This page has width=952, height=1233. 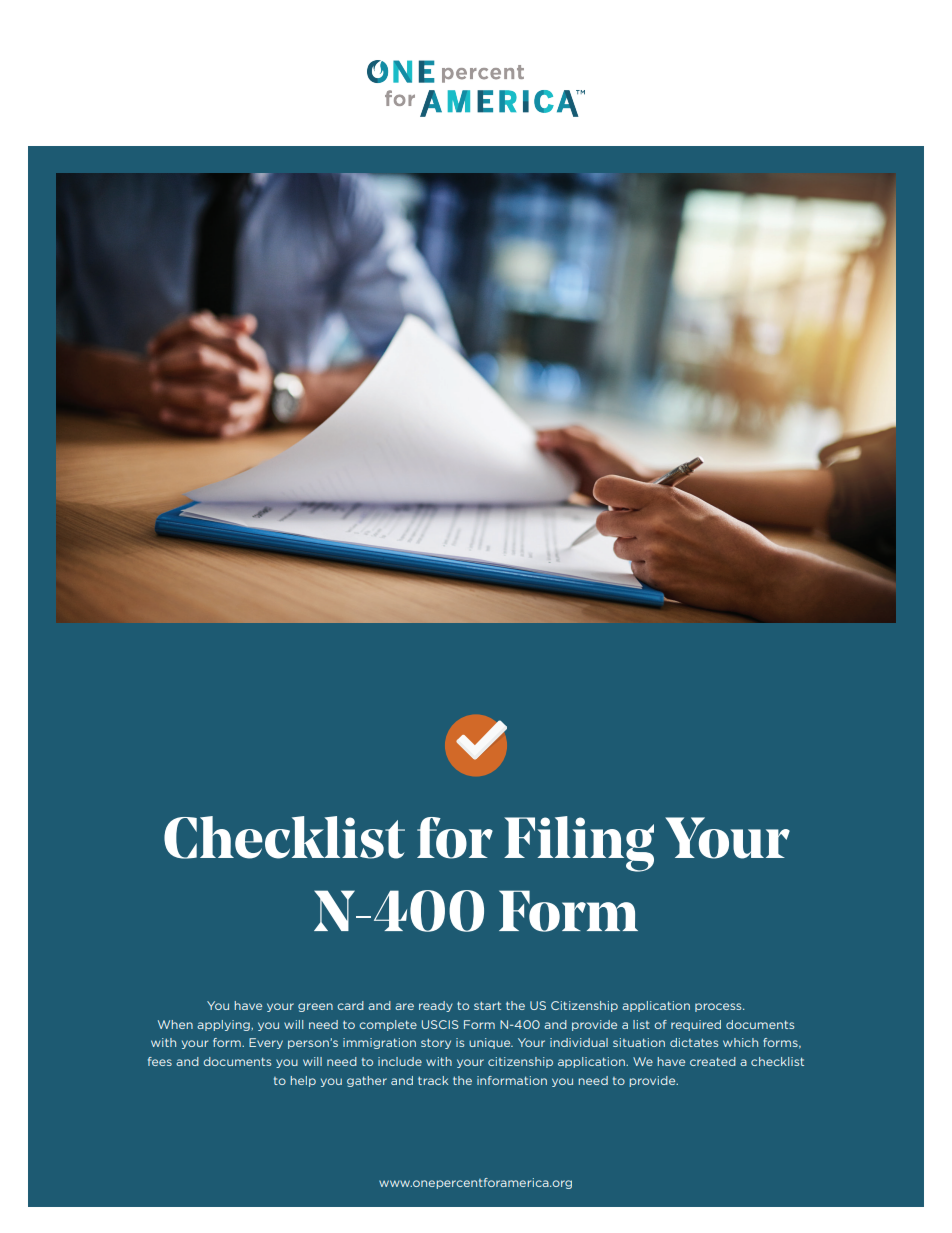 What do you see at coordinates (579, 844) in the page?
I see `Filing` at bounding box center [579, 844].
